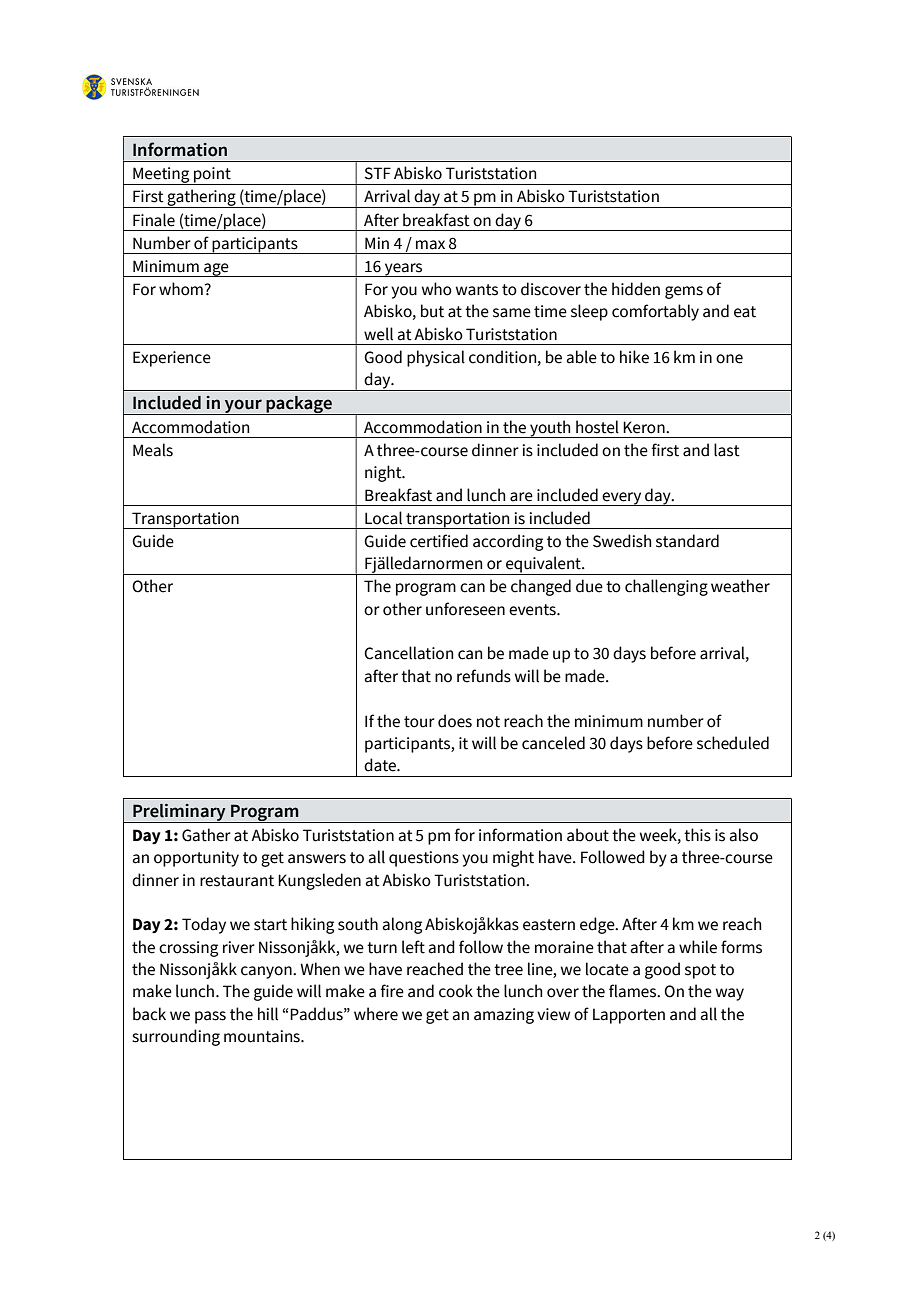 This screenshot has height=1308, width=924. I want to click on pass, so click(210, 1017).
